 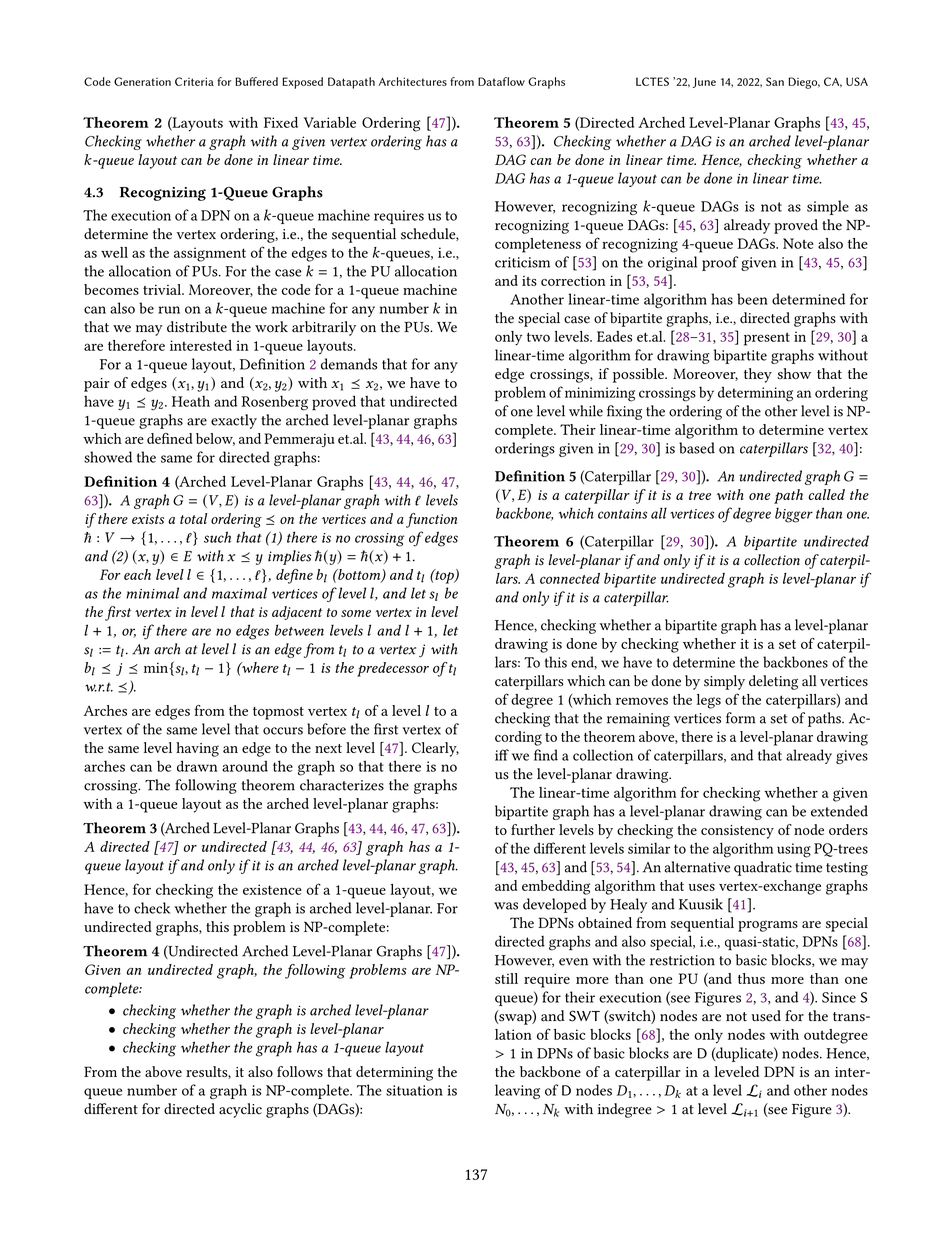 What do you see at coordinates (393, 669) in the screenshot?
I see `predecessor` at bounding box center [393, 669].
